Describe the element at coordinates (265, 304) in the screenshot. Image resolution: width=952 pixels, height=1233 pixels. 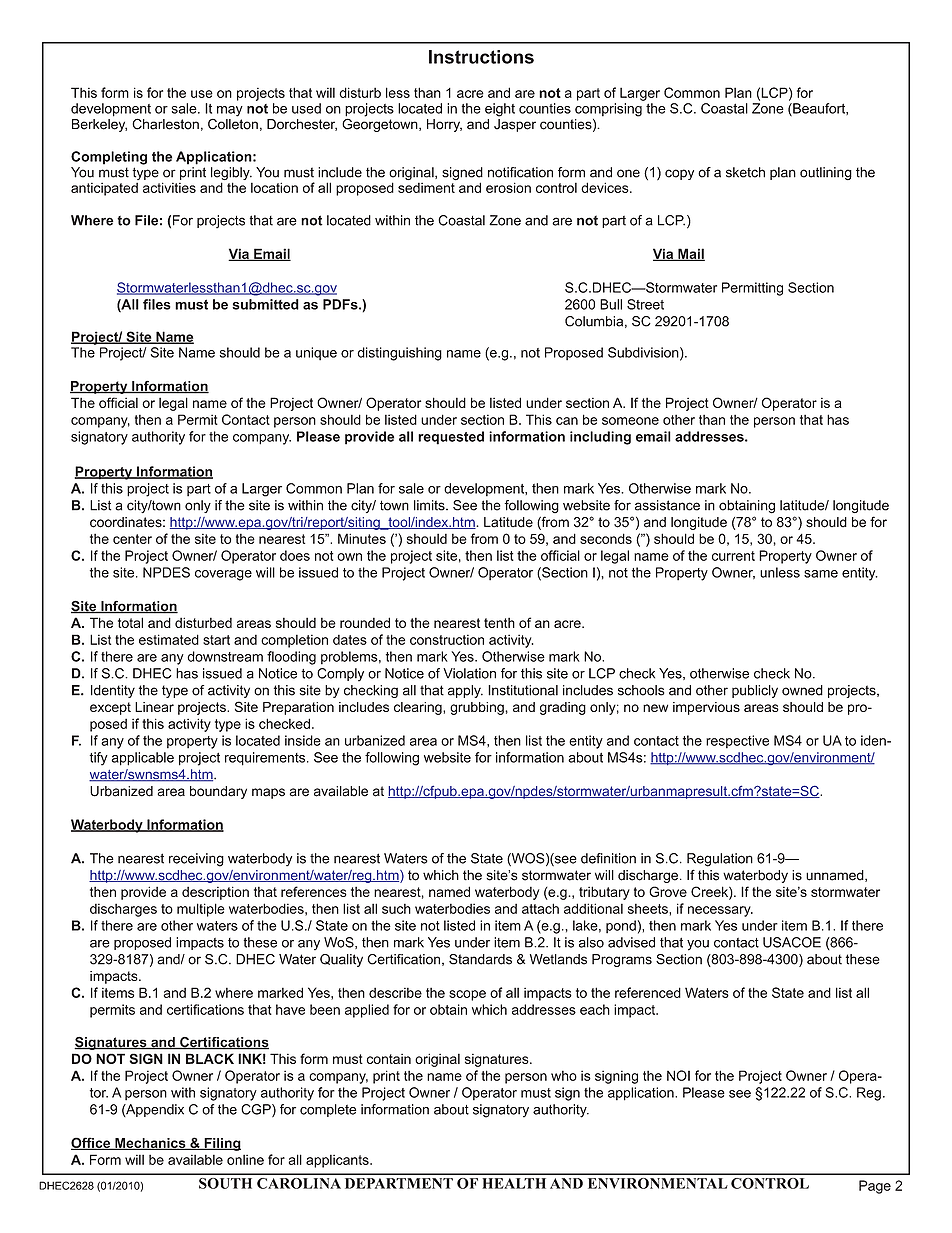
I see `submitted` at that location.
